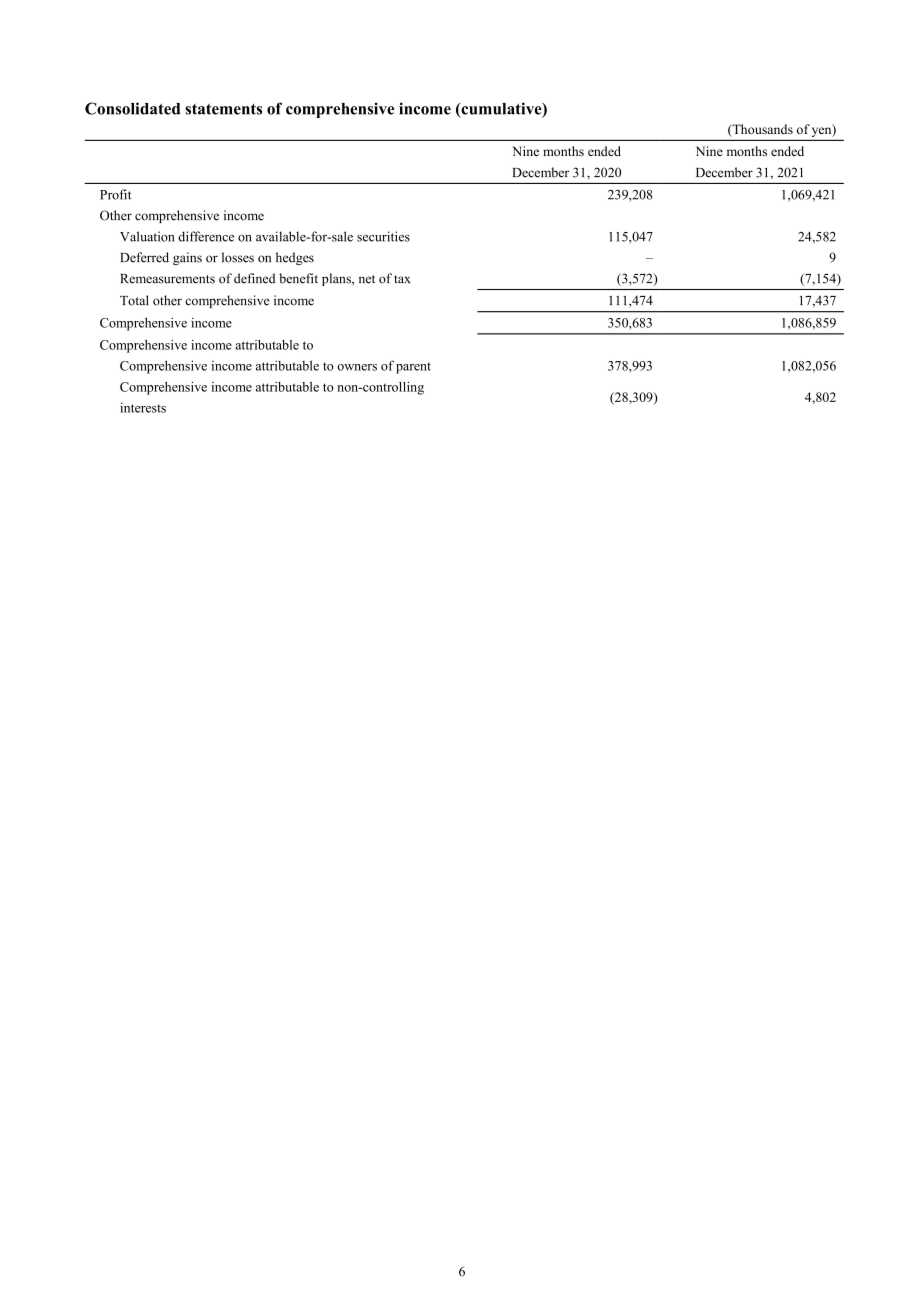 The image size is (924, 1308). What do you see at coordinates (413, 368) in the screenshot?
I see `parent` at bounding box center [413, 368].
